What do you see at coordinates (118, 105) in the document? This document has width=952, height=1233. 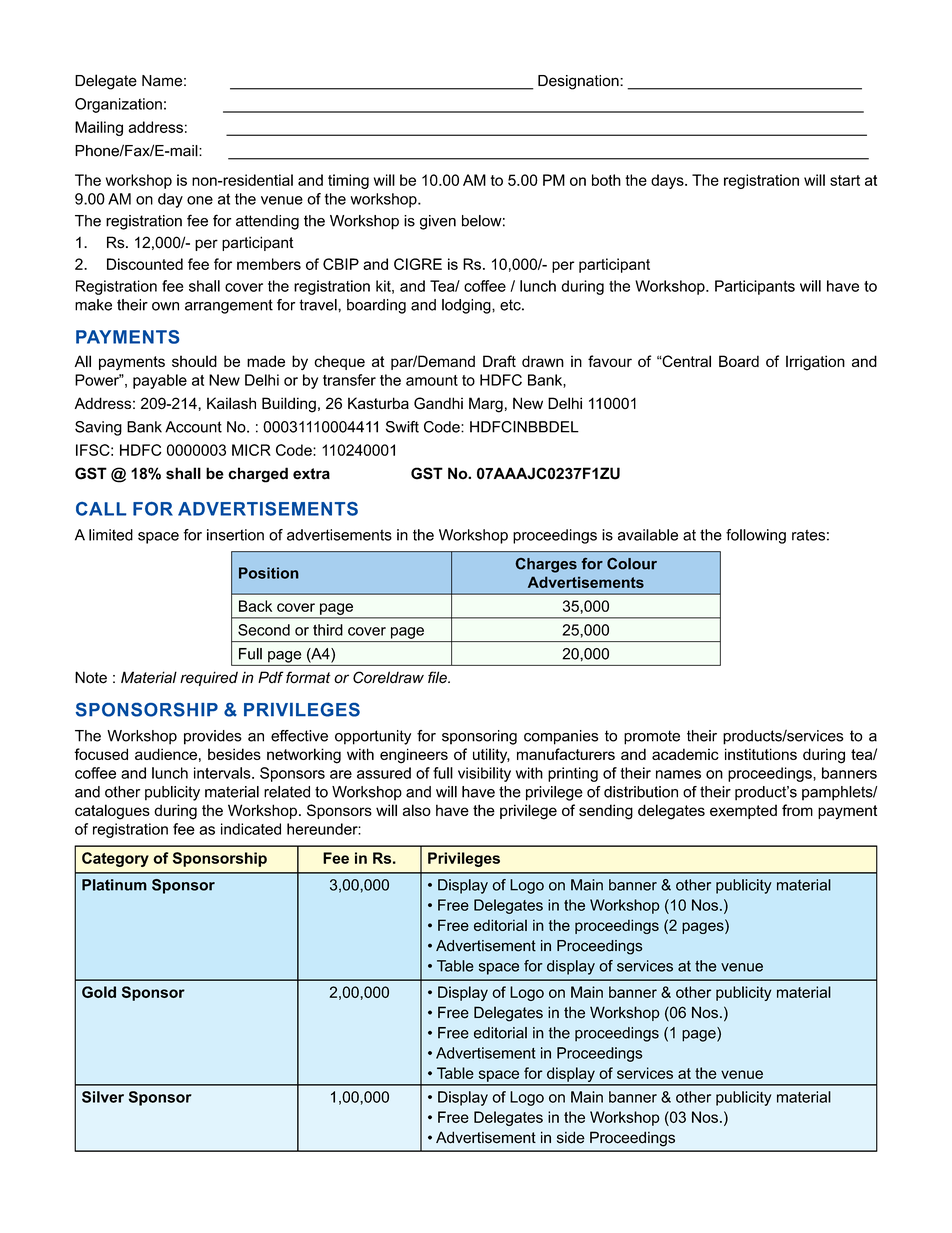 I see `Organization` at bounding box center [118, 105].
